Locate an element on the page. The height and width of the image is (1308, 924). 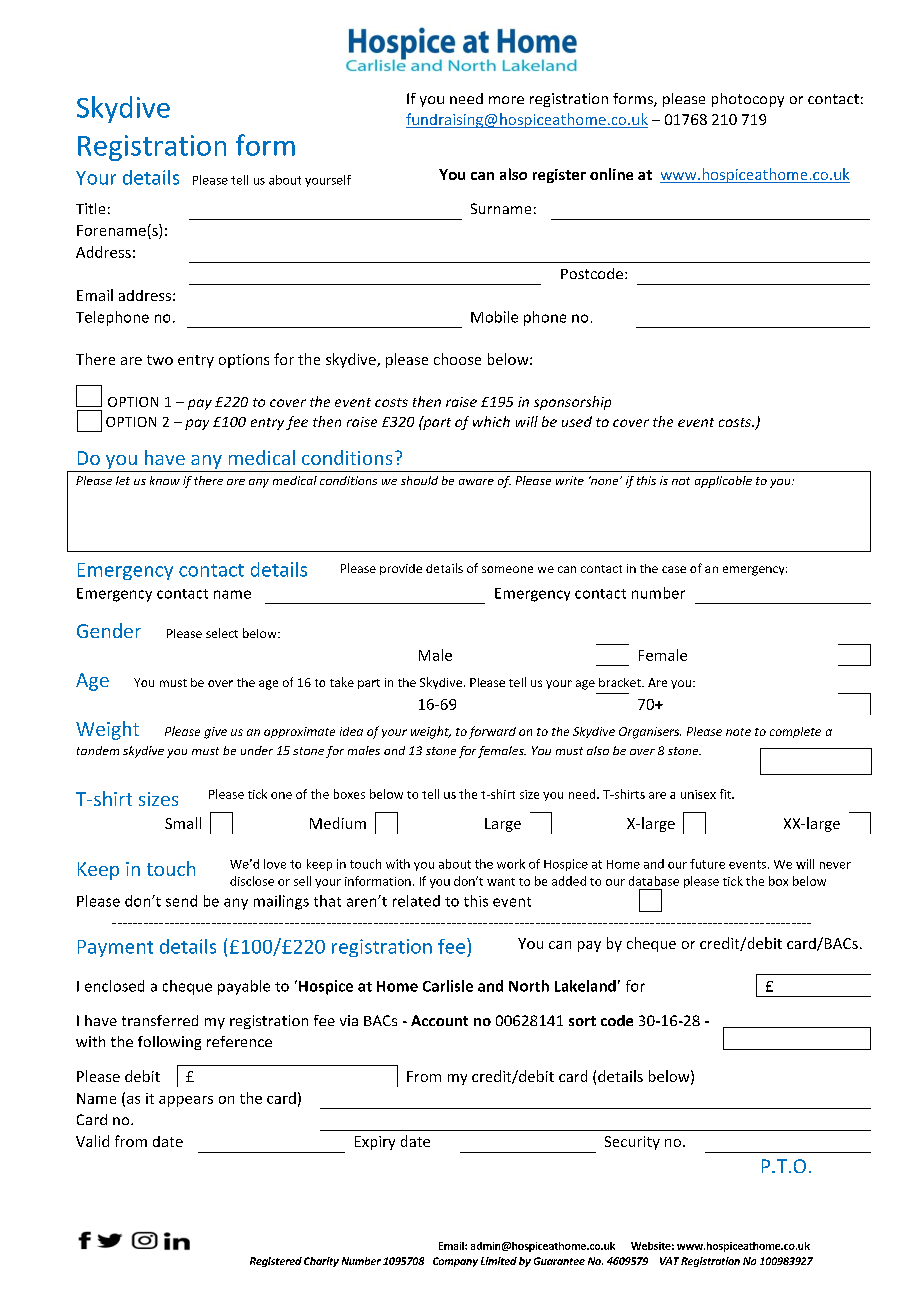
Valid is located at coordinates (92, 1141).
